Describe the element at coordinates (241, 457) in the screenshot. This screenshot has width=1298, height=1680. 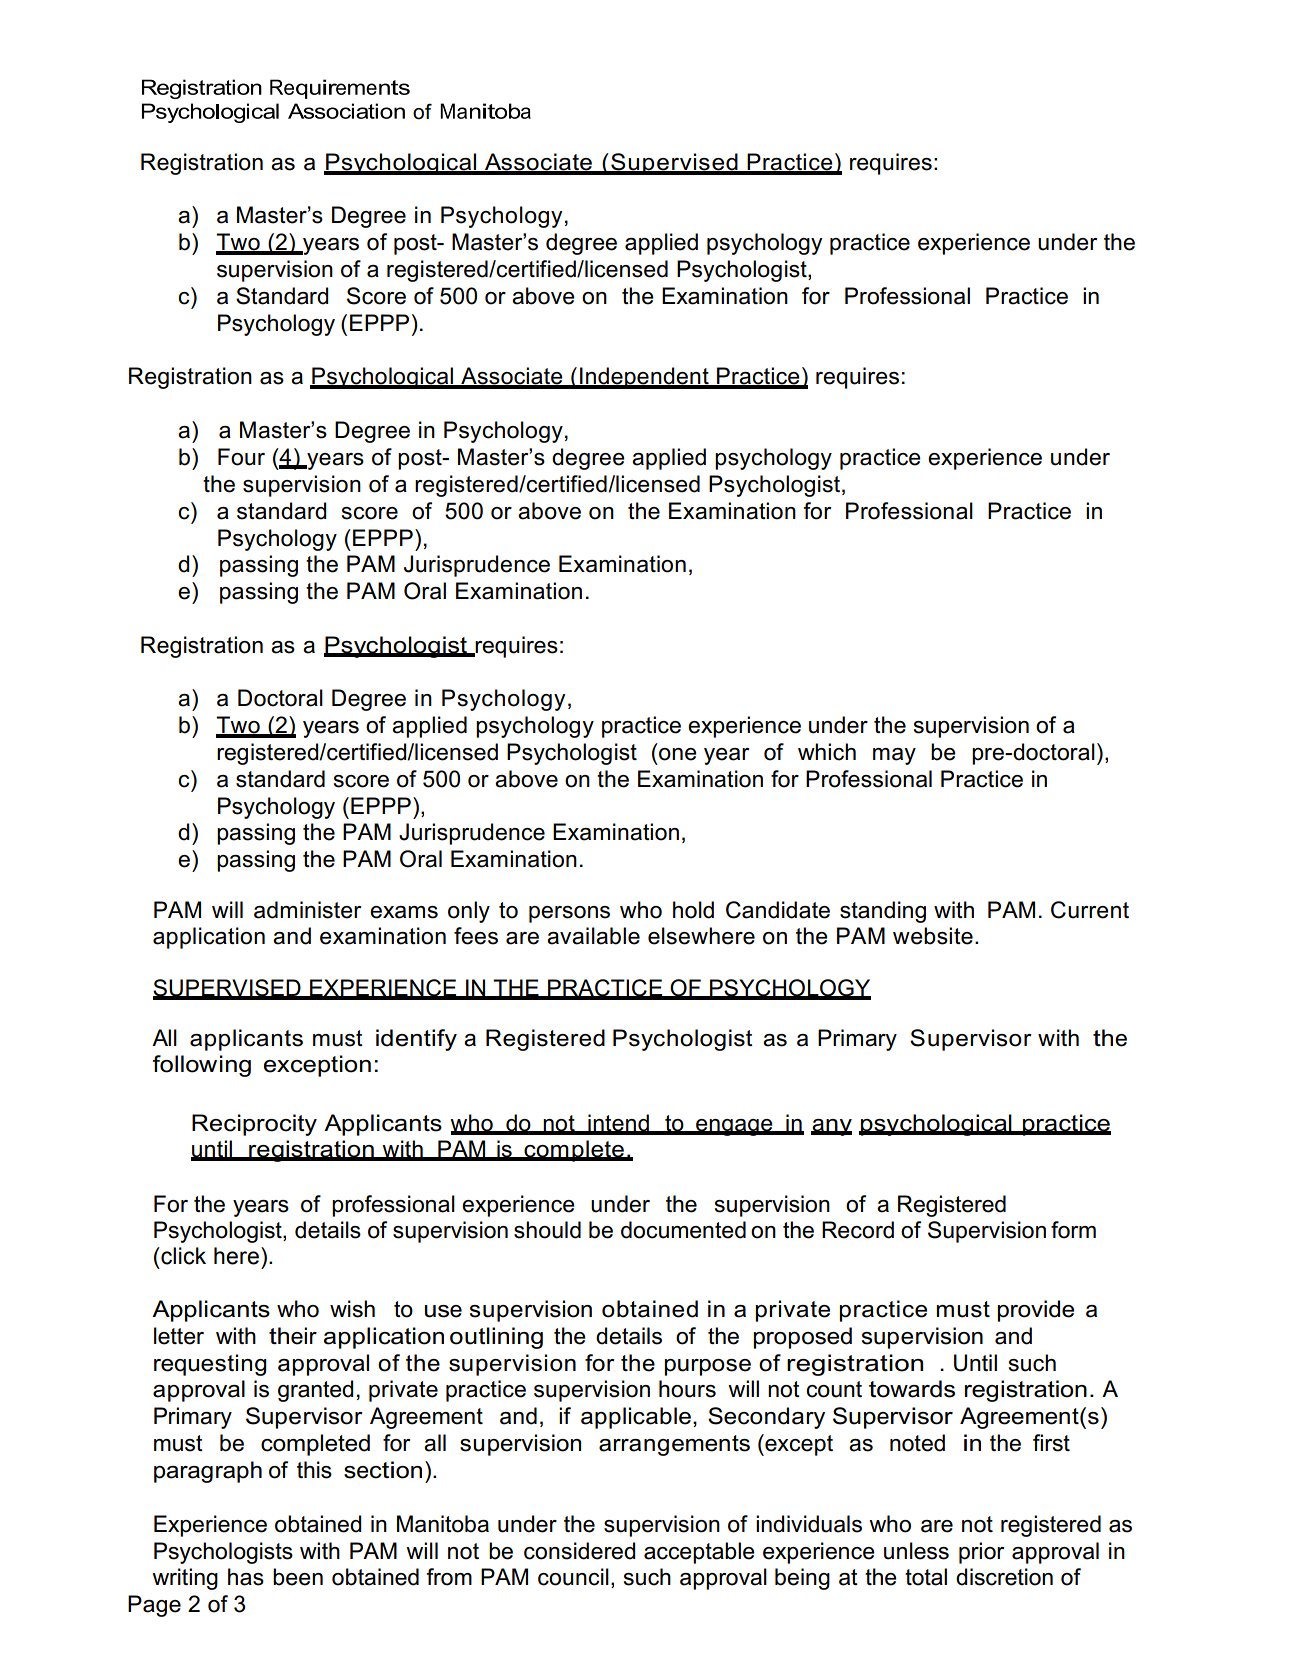
I see `Four` at that location.
